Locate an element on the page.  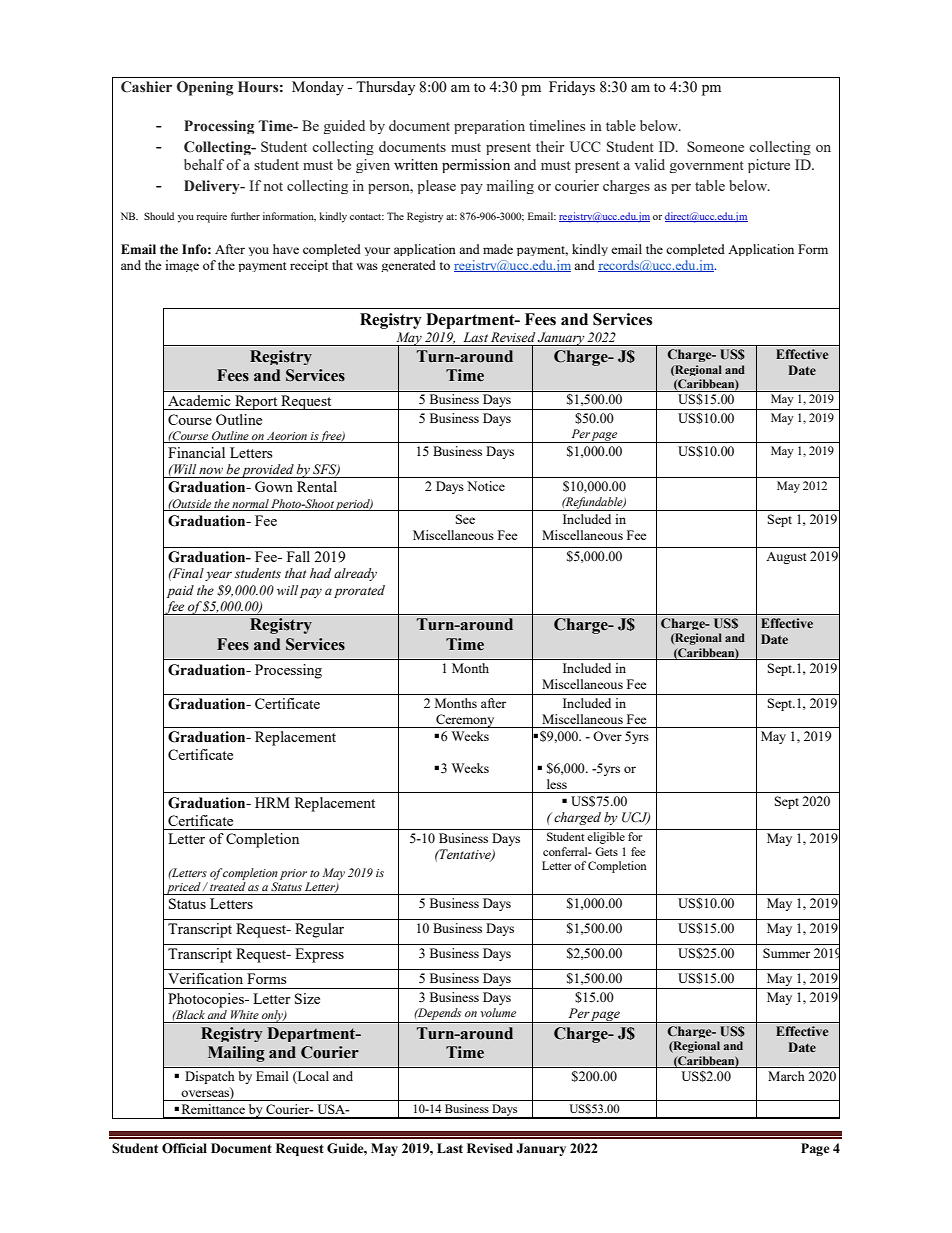
priced is located at coordinates (183, 888).
